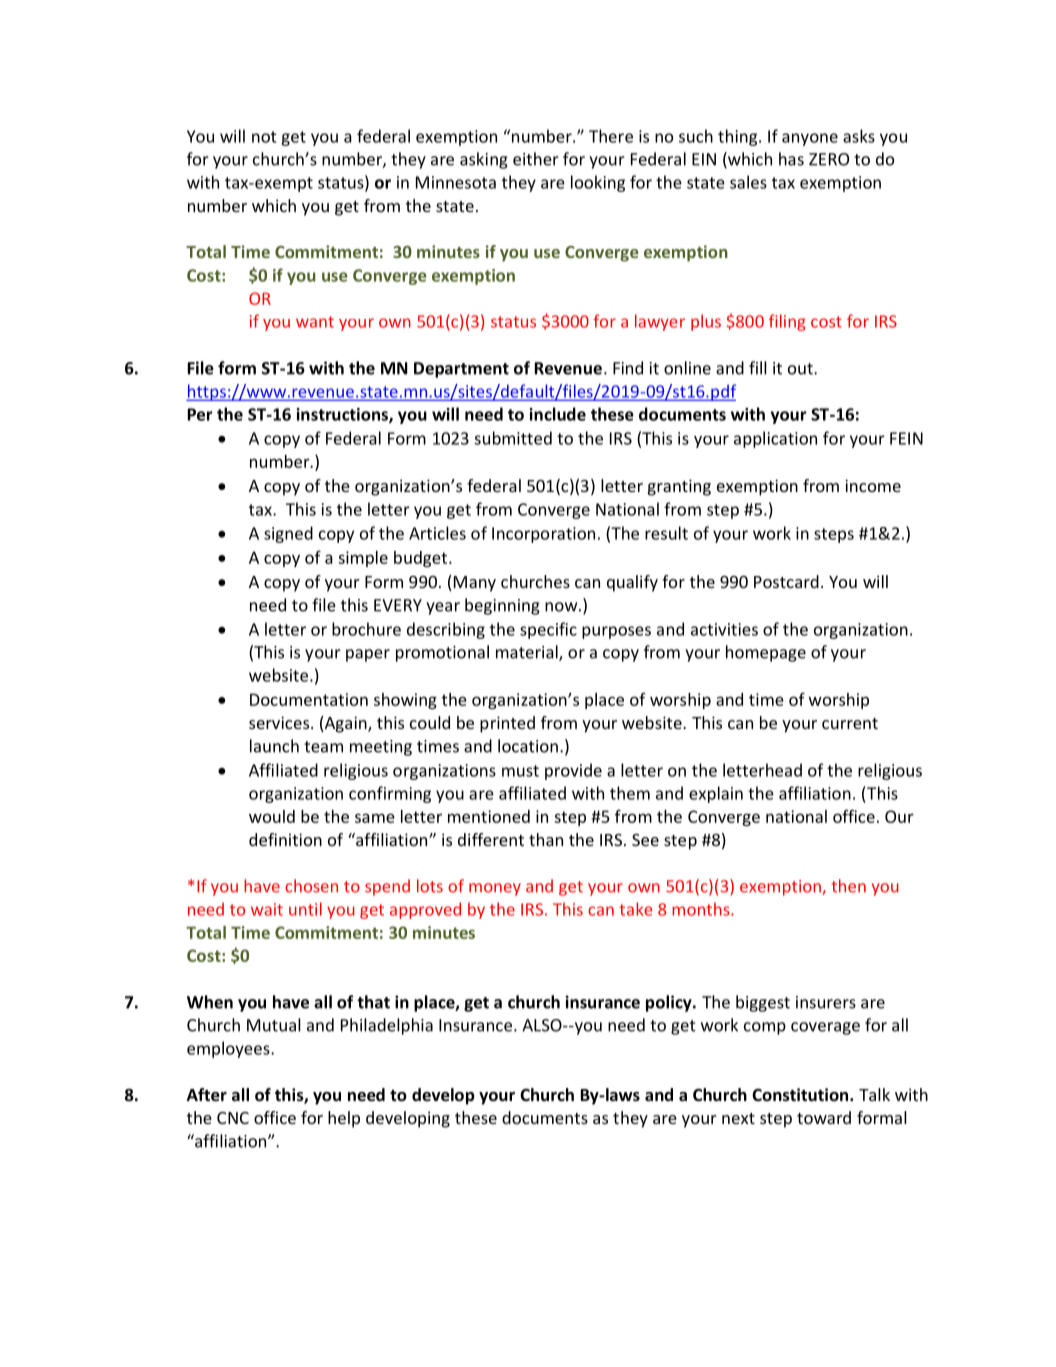  What do you see at coordinates (344, 1119) in the page?
I see `help` at bounding box center [344, 1119].
